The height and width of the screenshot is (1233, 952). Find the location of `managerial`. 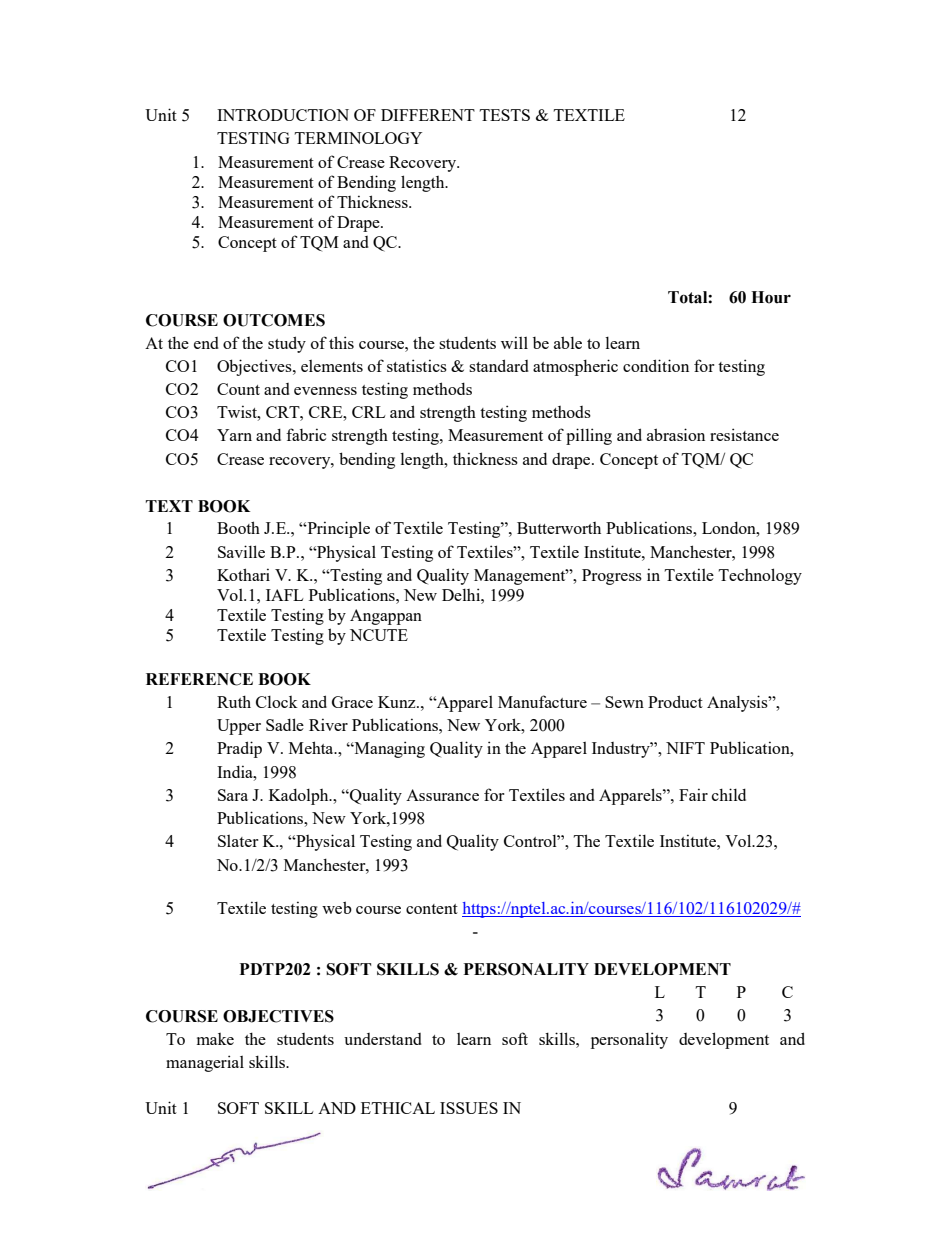

managerial is located at coordinates (205, 1063).
